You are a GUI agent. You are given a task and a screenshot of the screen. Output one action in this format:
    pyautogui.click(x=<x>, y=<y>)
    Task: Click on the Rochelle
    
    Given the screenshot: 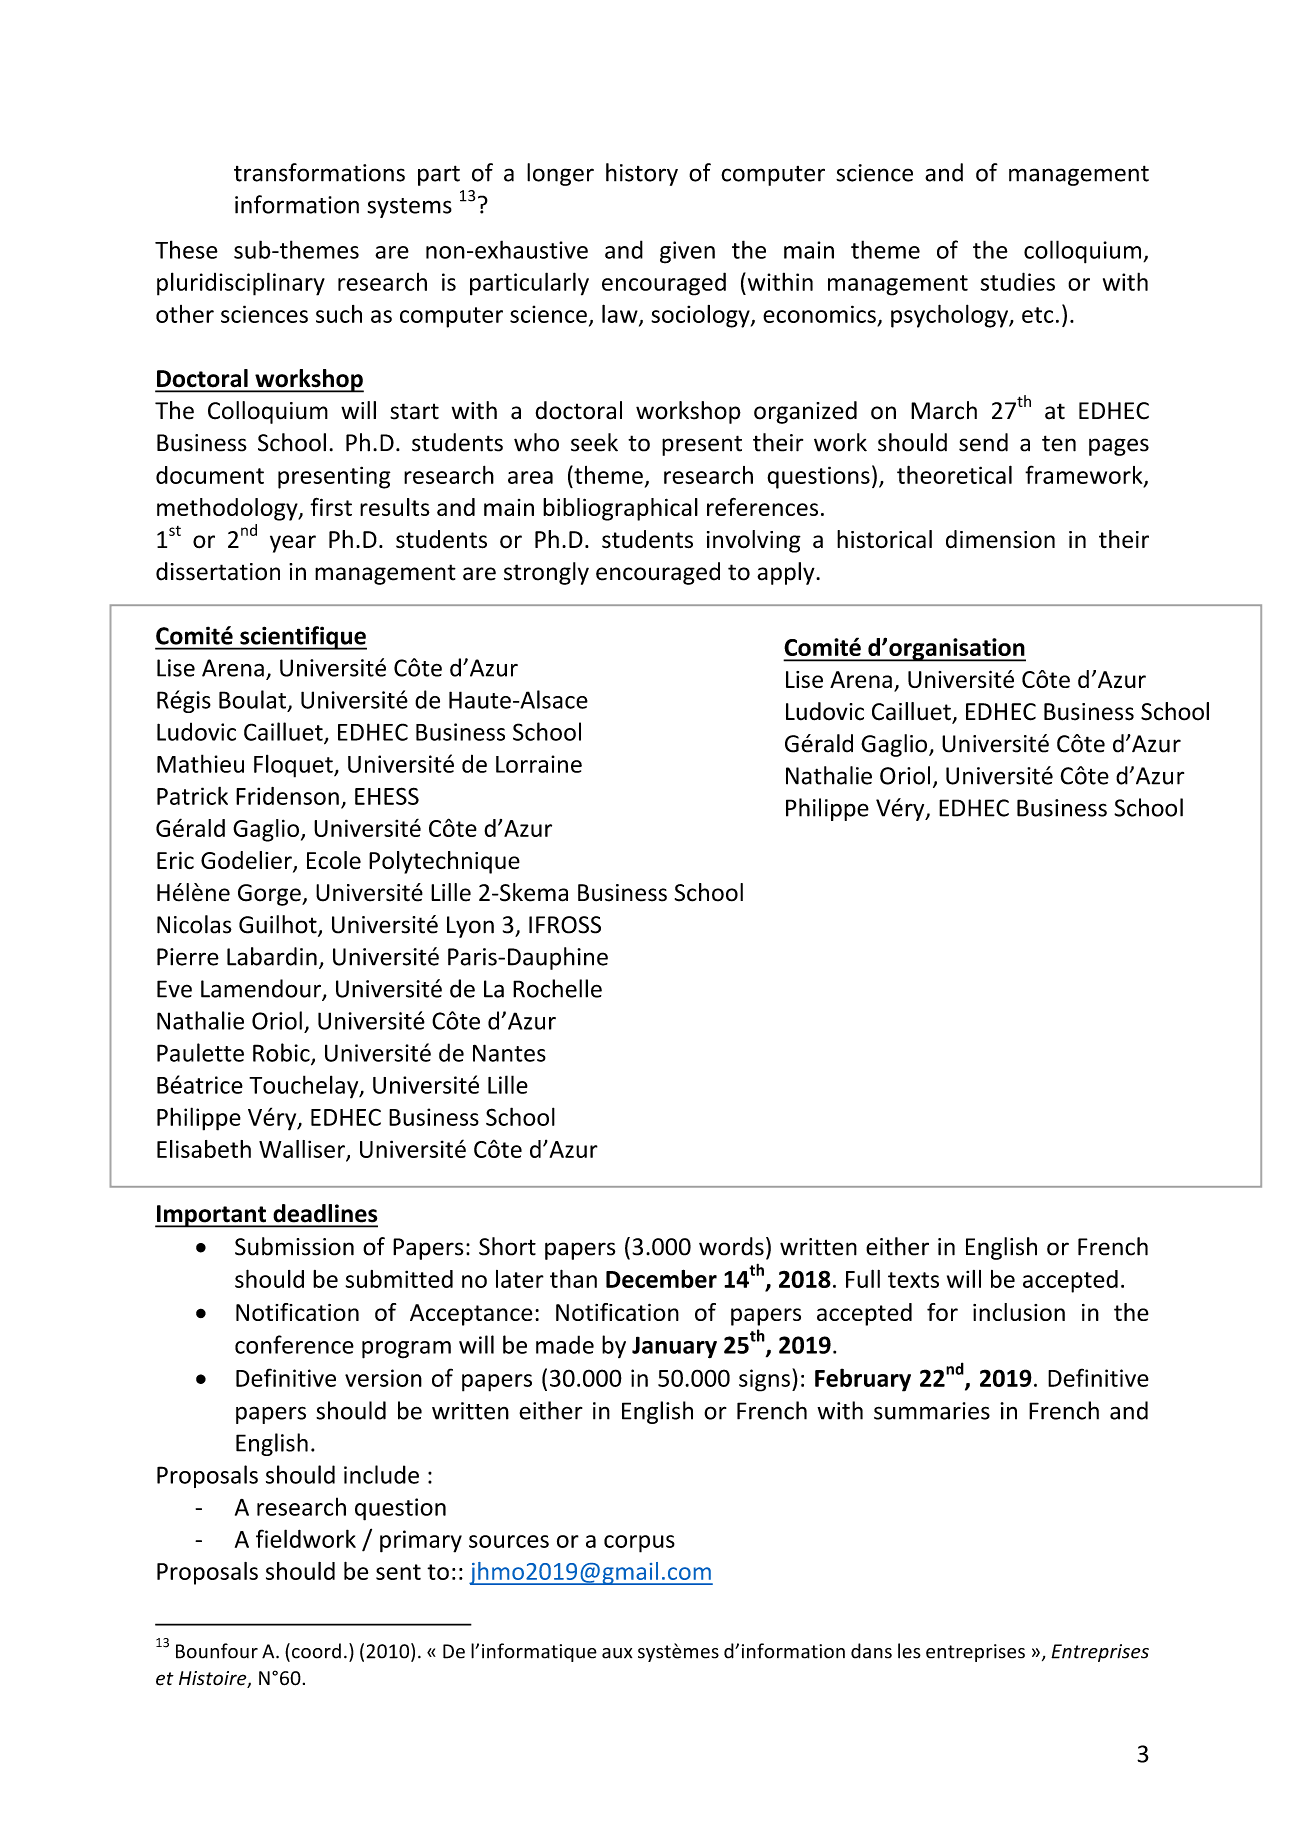 What is the action you would take?
    pyautogui.click(x=557, y=988)
